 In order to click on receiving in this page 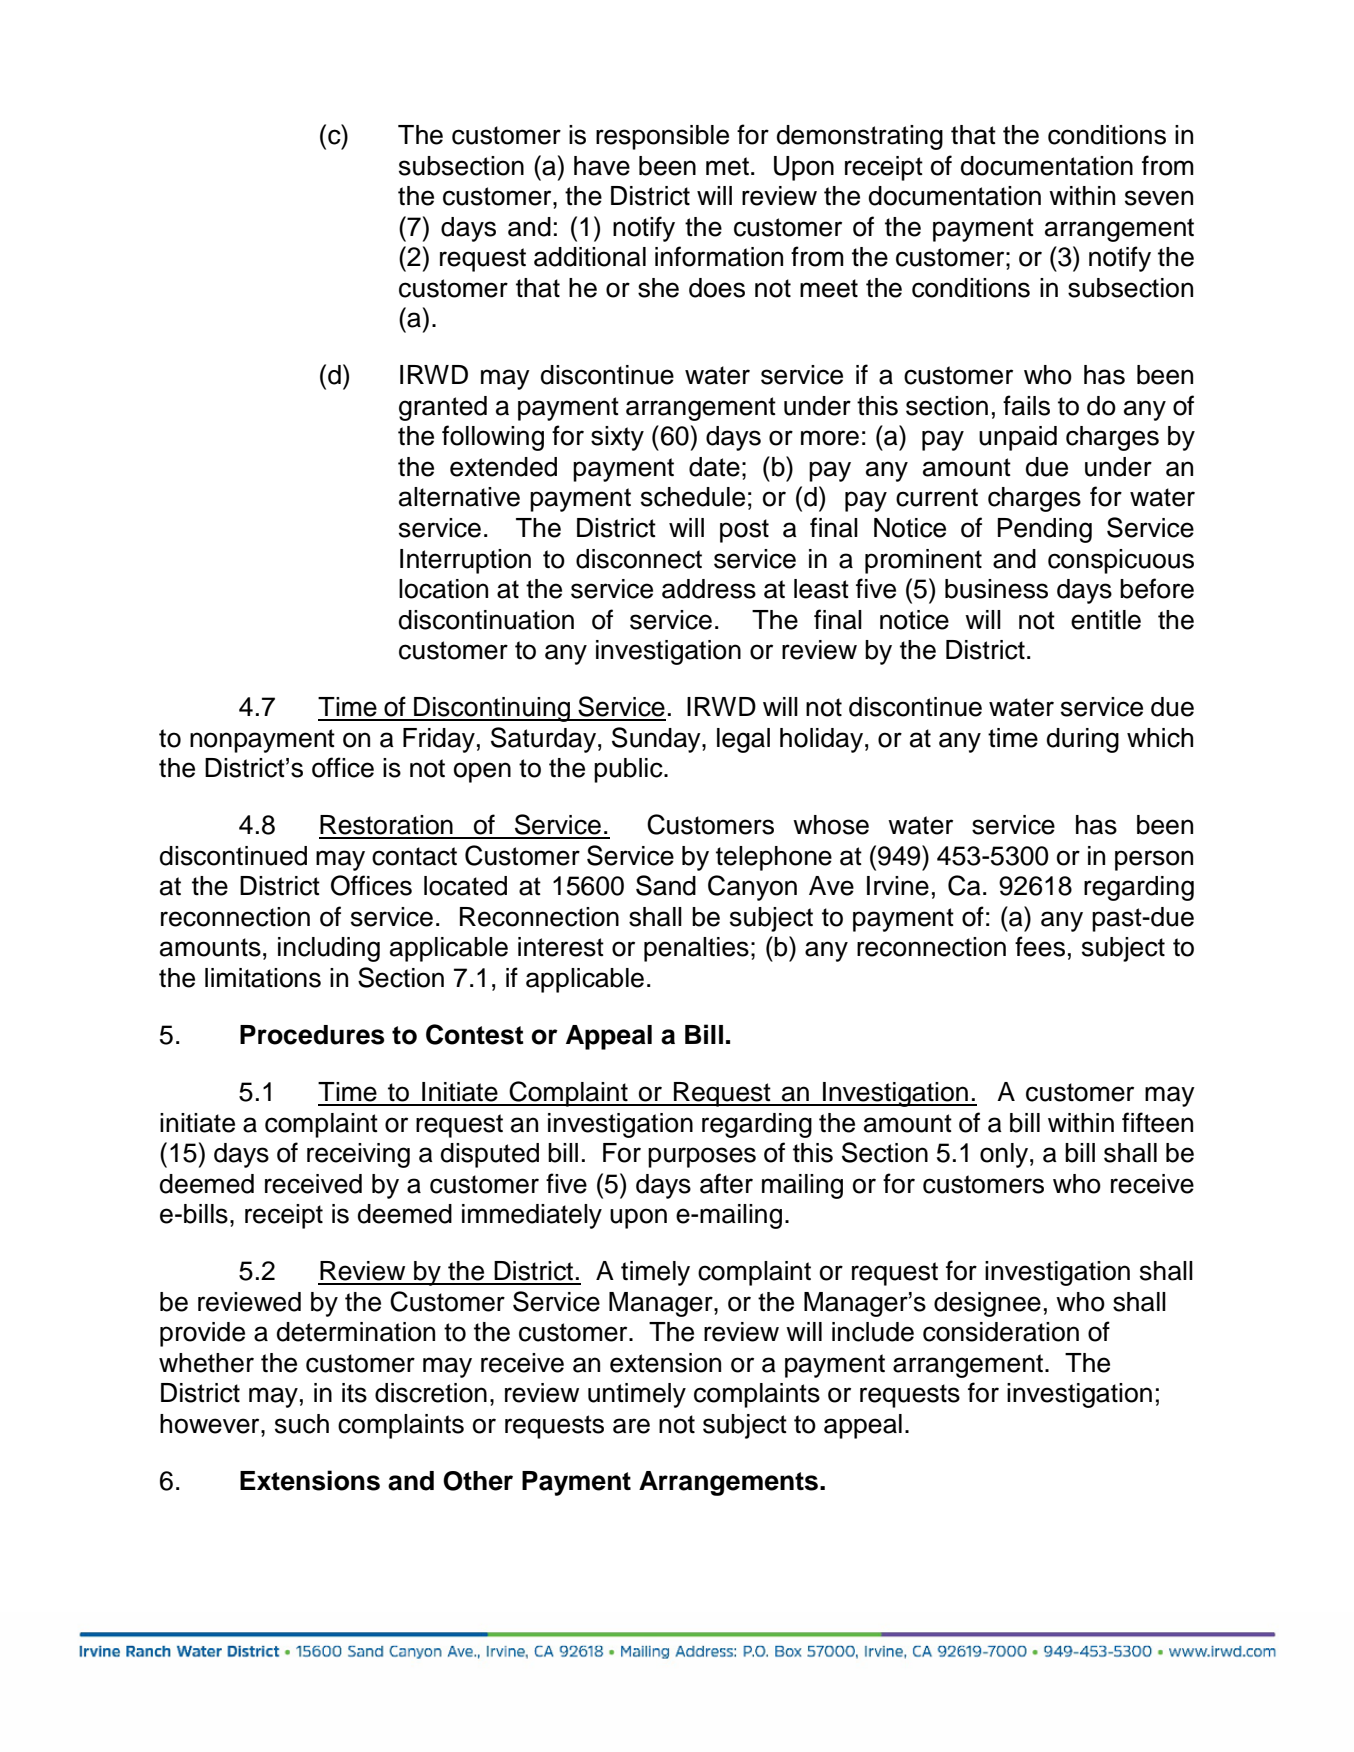, I will do `click(358, 1155)`.
